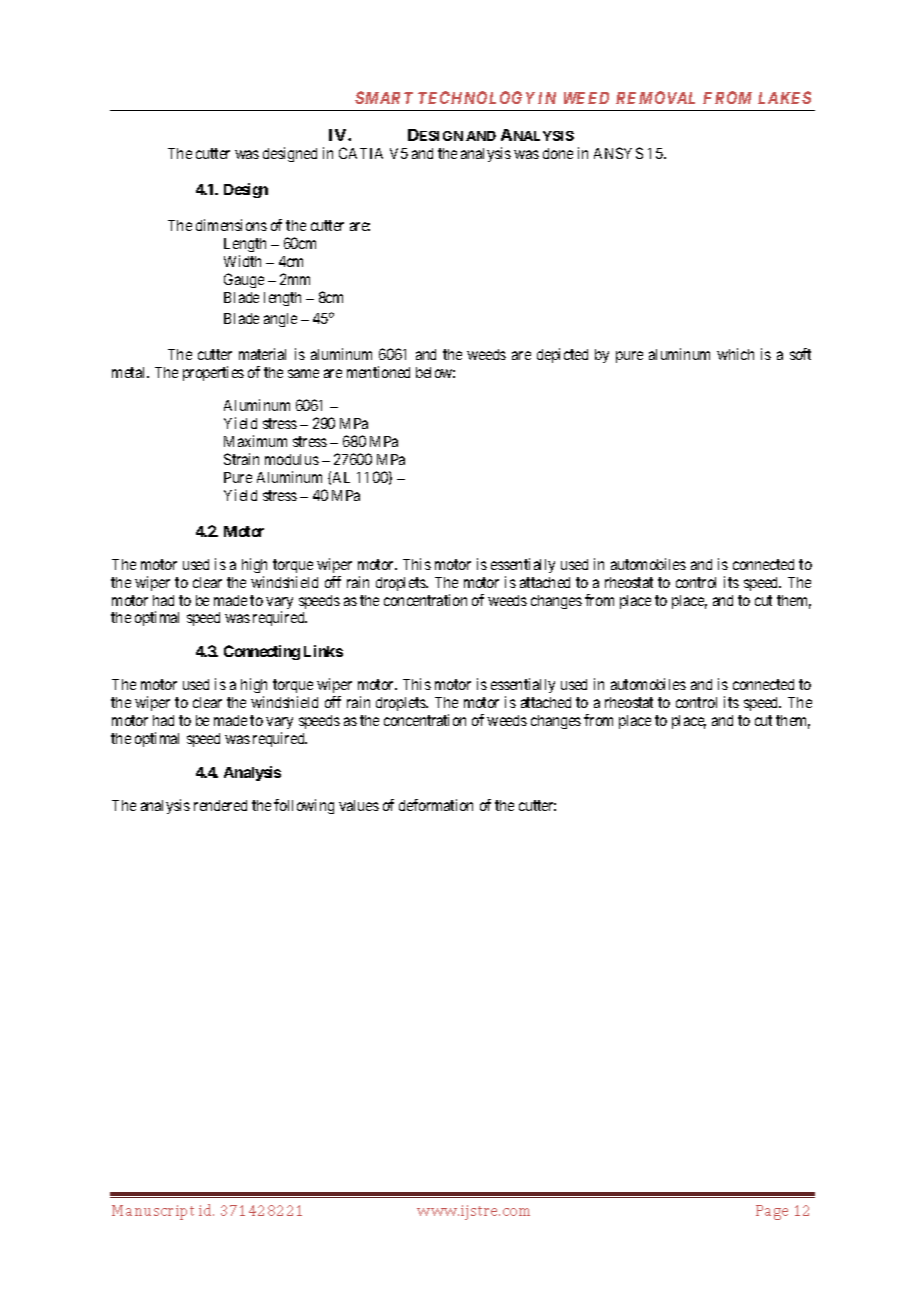 This page has width=924, height=1308. What do you see at coordinates (153, 1212) in the page?
I see `Manuscript` at bounding box center [153, 1212].
